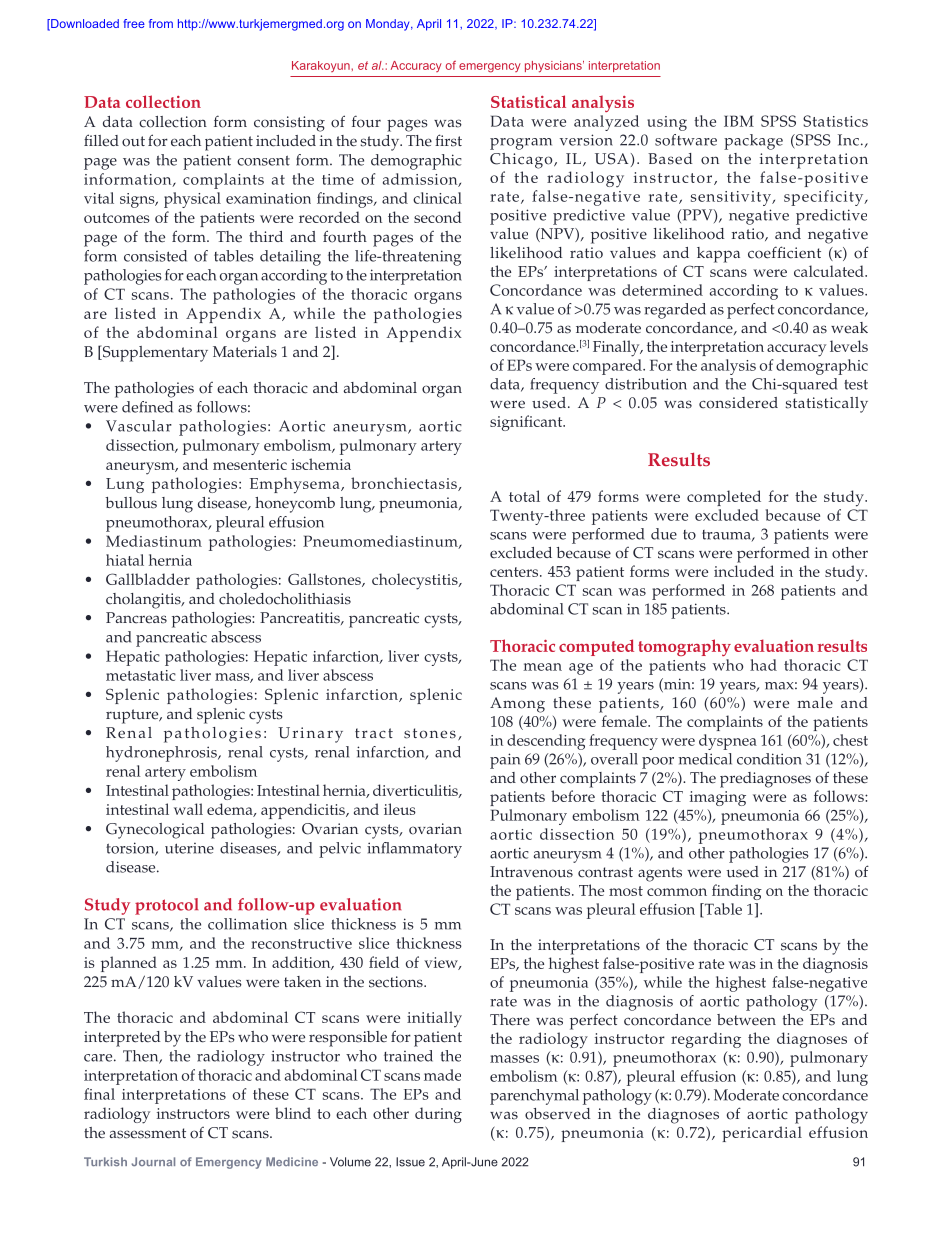 The image size is (952, 1233). I want to click on during, so click(438, 1115).
